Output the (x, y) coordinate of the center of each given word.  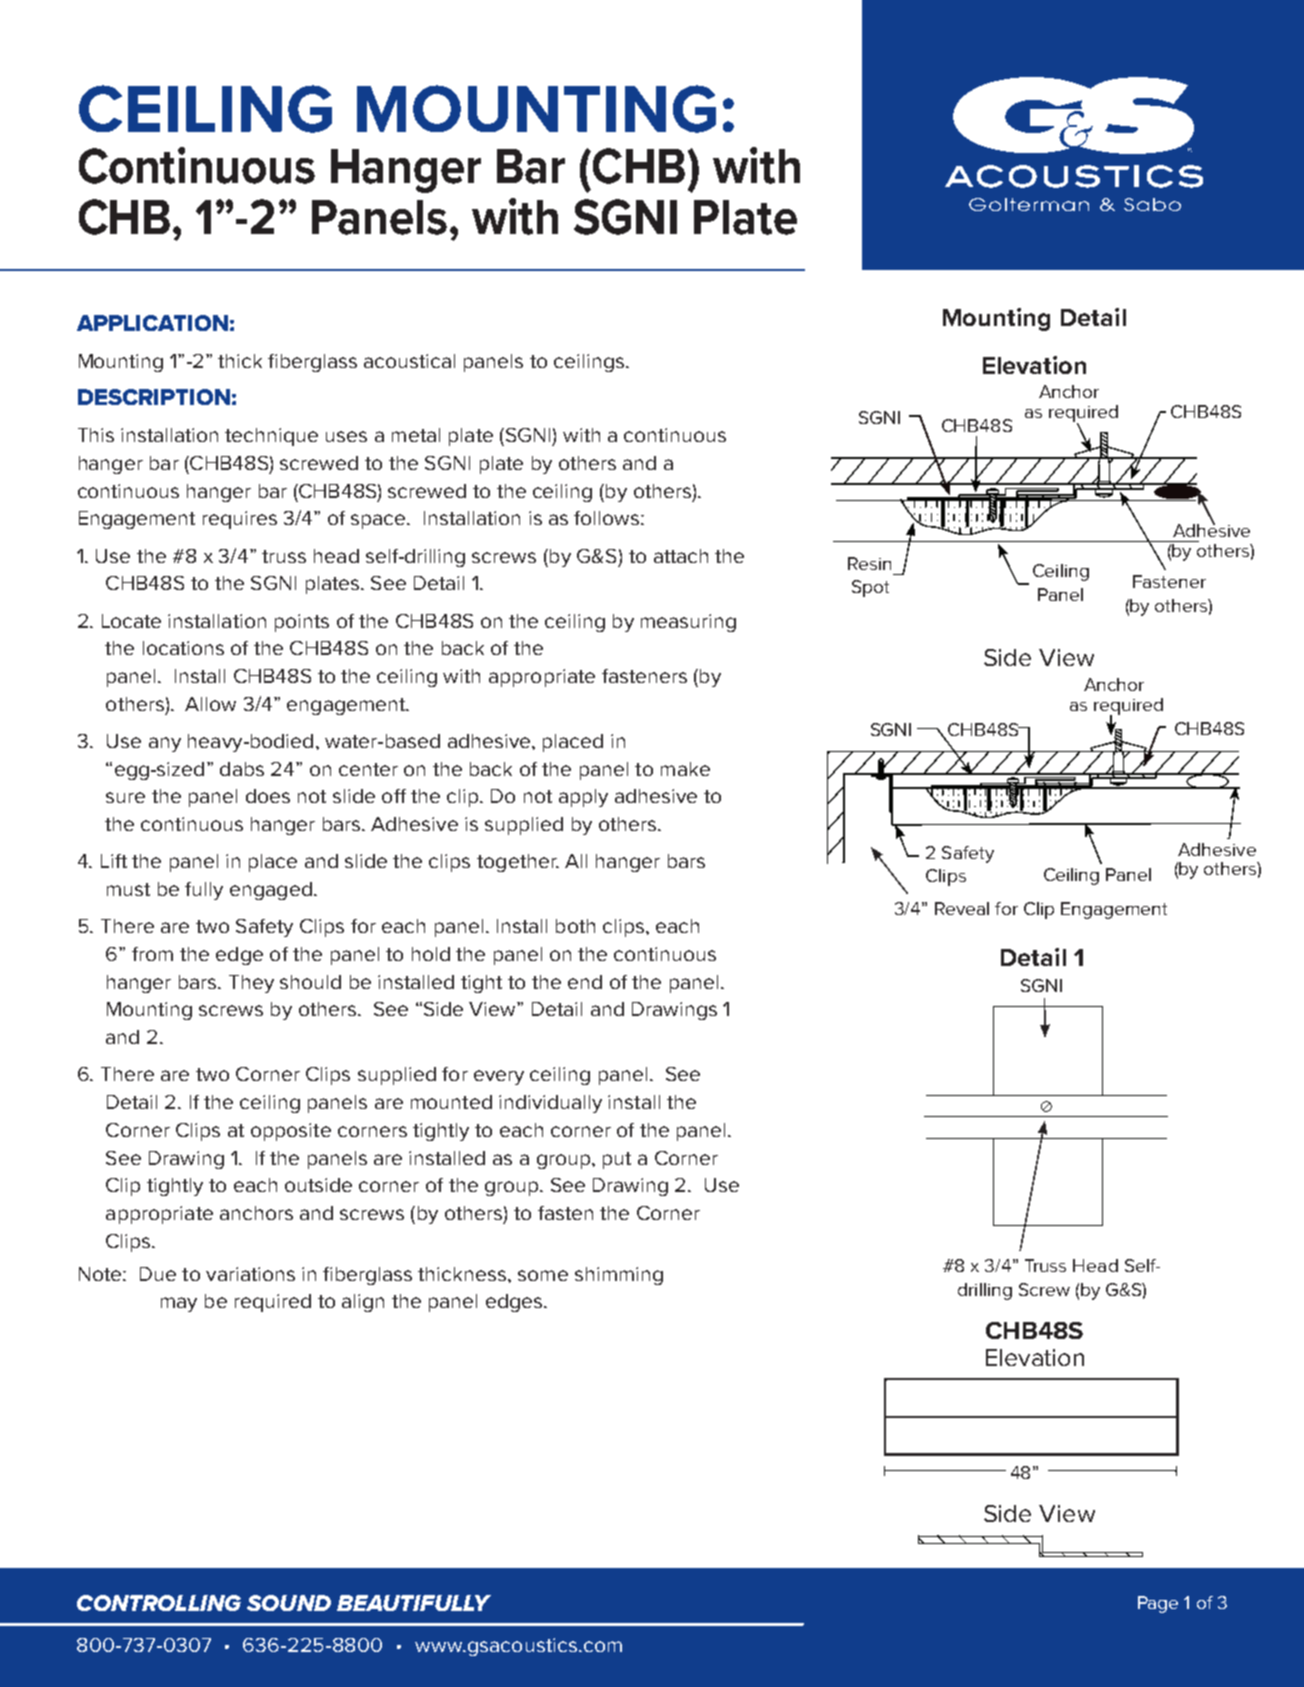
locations (183, 648)
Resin (869, 563)
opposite (291, 1132)
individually (550, 1104)
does (268, 796)
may (179, 1304)
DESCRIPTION (154, 397)
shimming (619, 1276)
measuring (688, 623)
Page (1158, 1604)
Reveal (962, 908)
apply (583, 798)
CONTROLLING (159, 1603)
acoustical (409, 361)
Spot (870, 588)
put (617, 1160)
